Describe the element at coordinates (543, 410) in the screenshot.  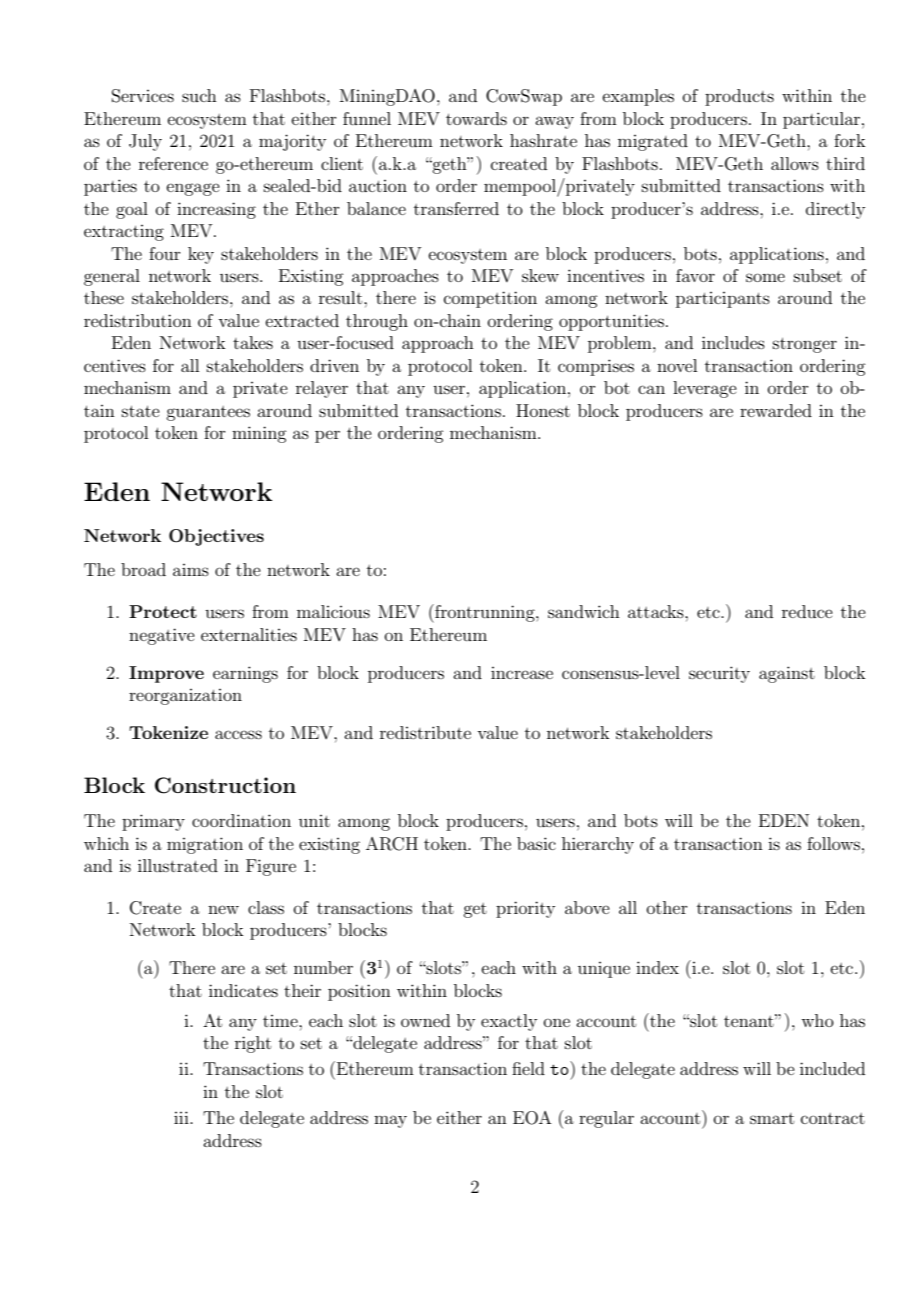
I see `Honest` at that location.
